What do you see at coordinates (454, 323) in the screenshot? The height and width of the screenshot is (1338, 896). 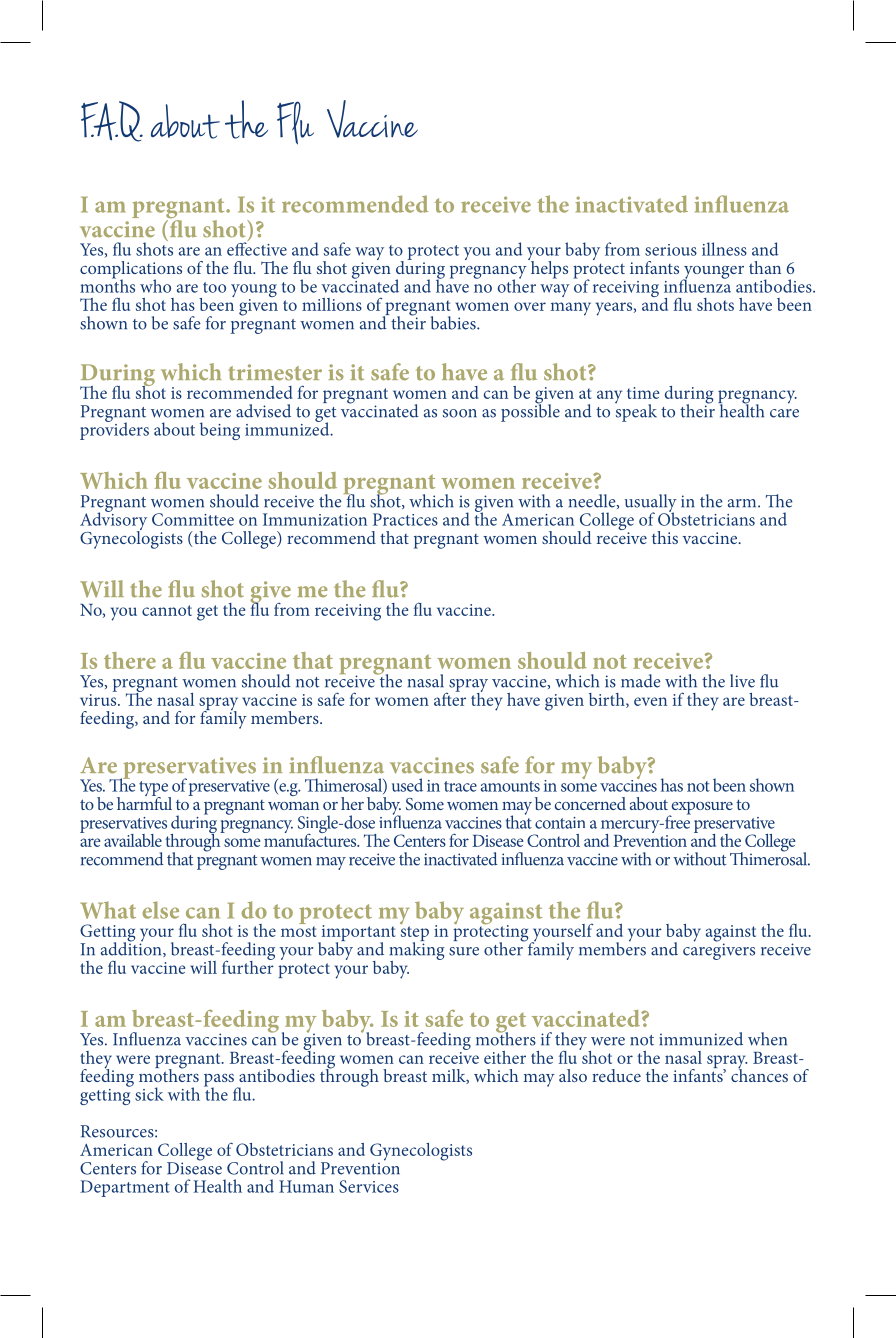 I see `babies` at bounding box center [454, 323].
